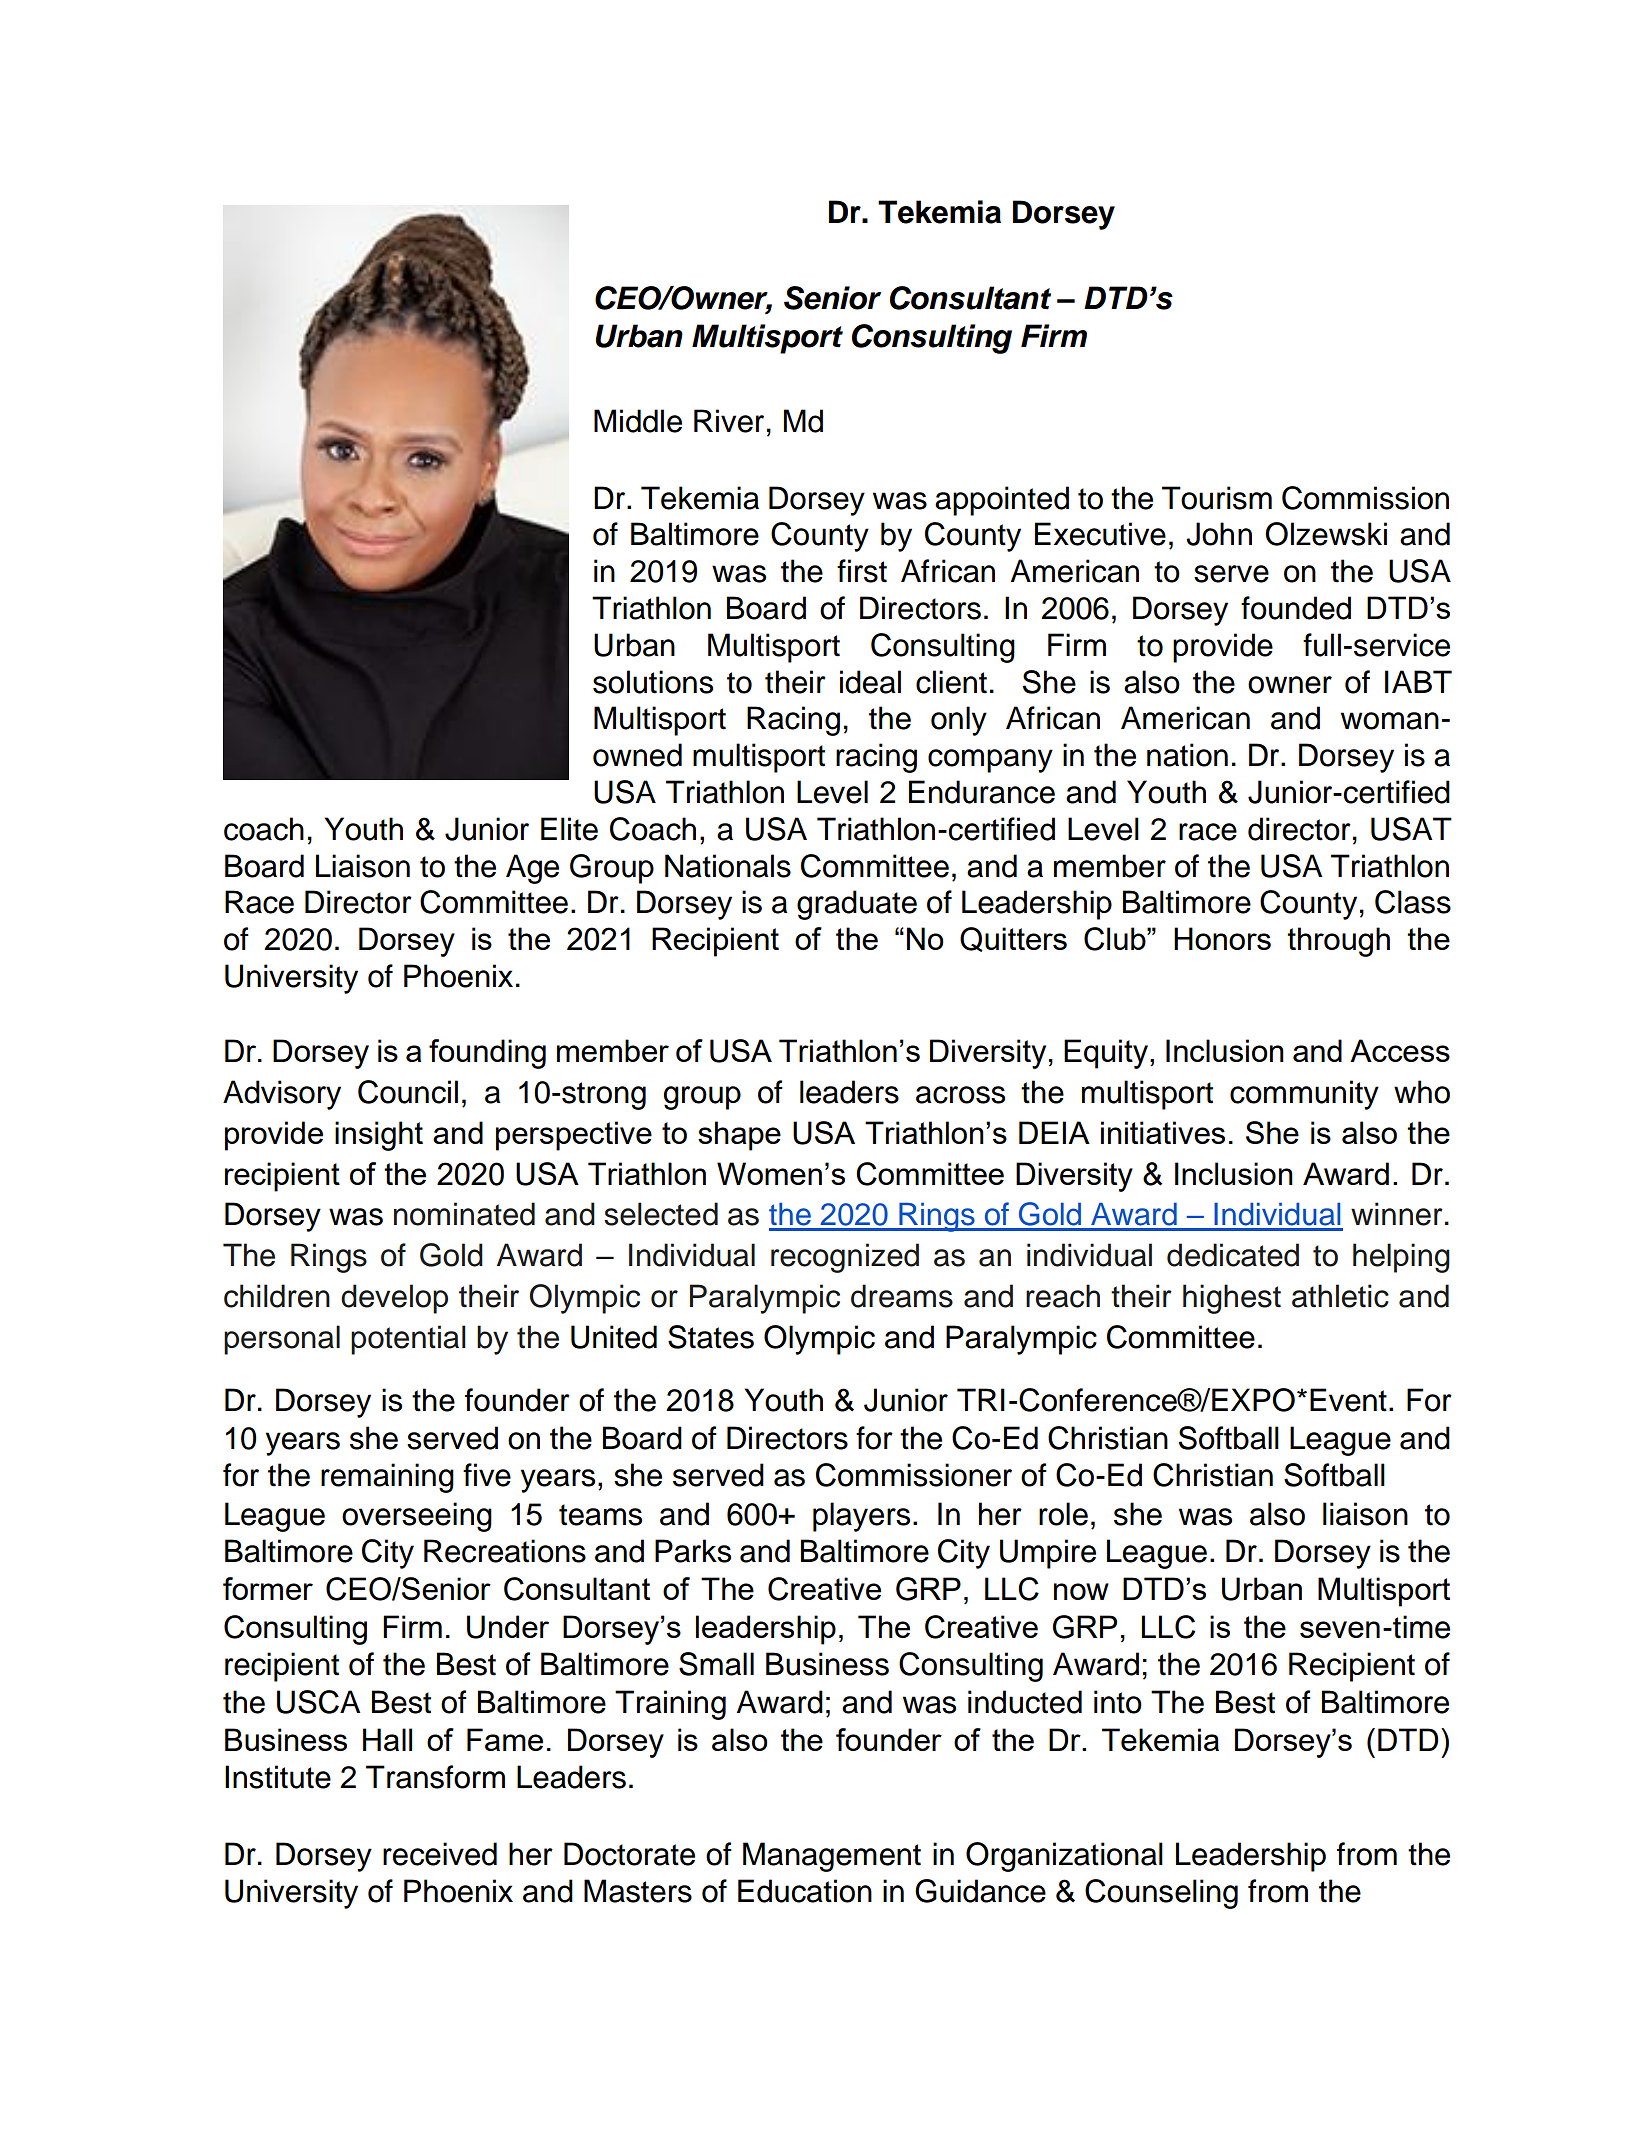  Describe the element at coordinates (569, 829) in the screenshot. I see `Elite` at that location.
